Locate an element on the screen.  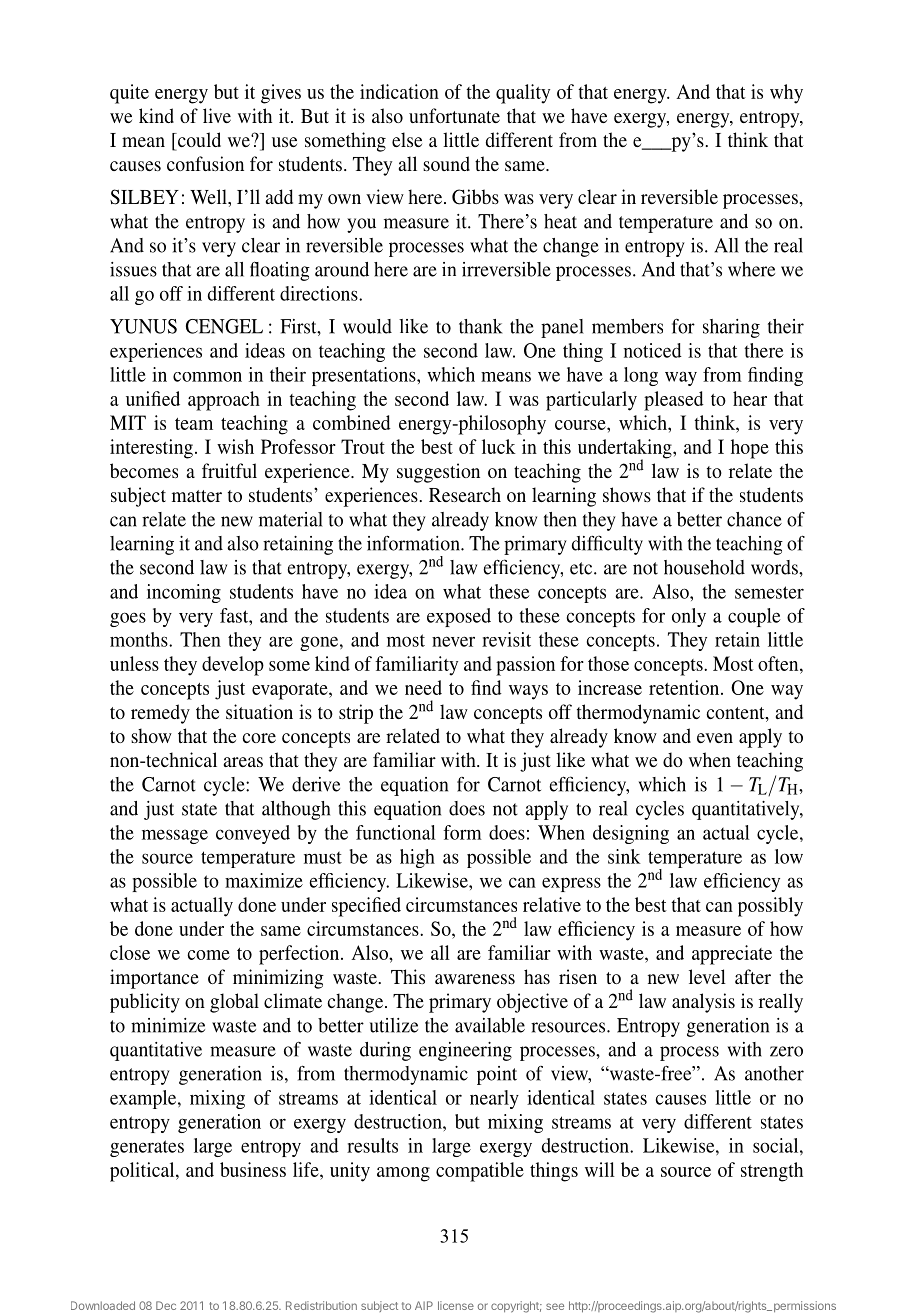
chance is located at coordinates (754, 519).
